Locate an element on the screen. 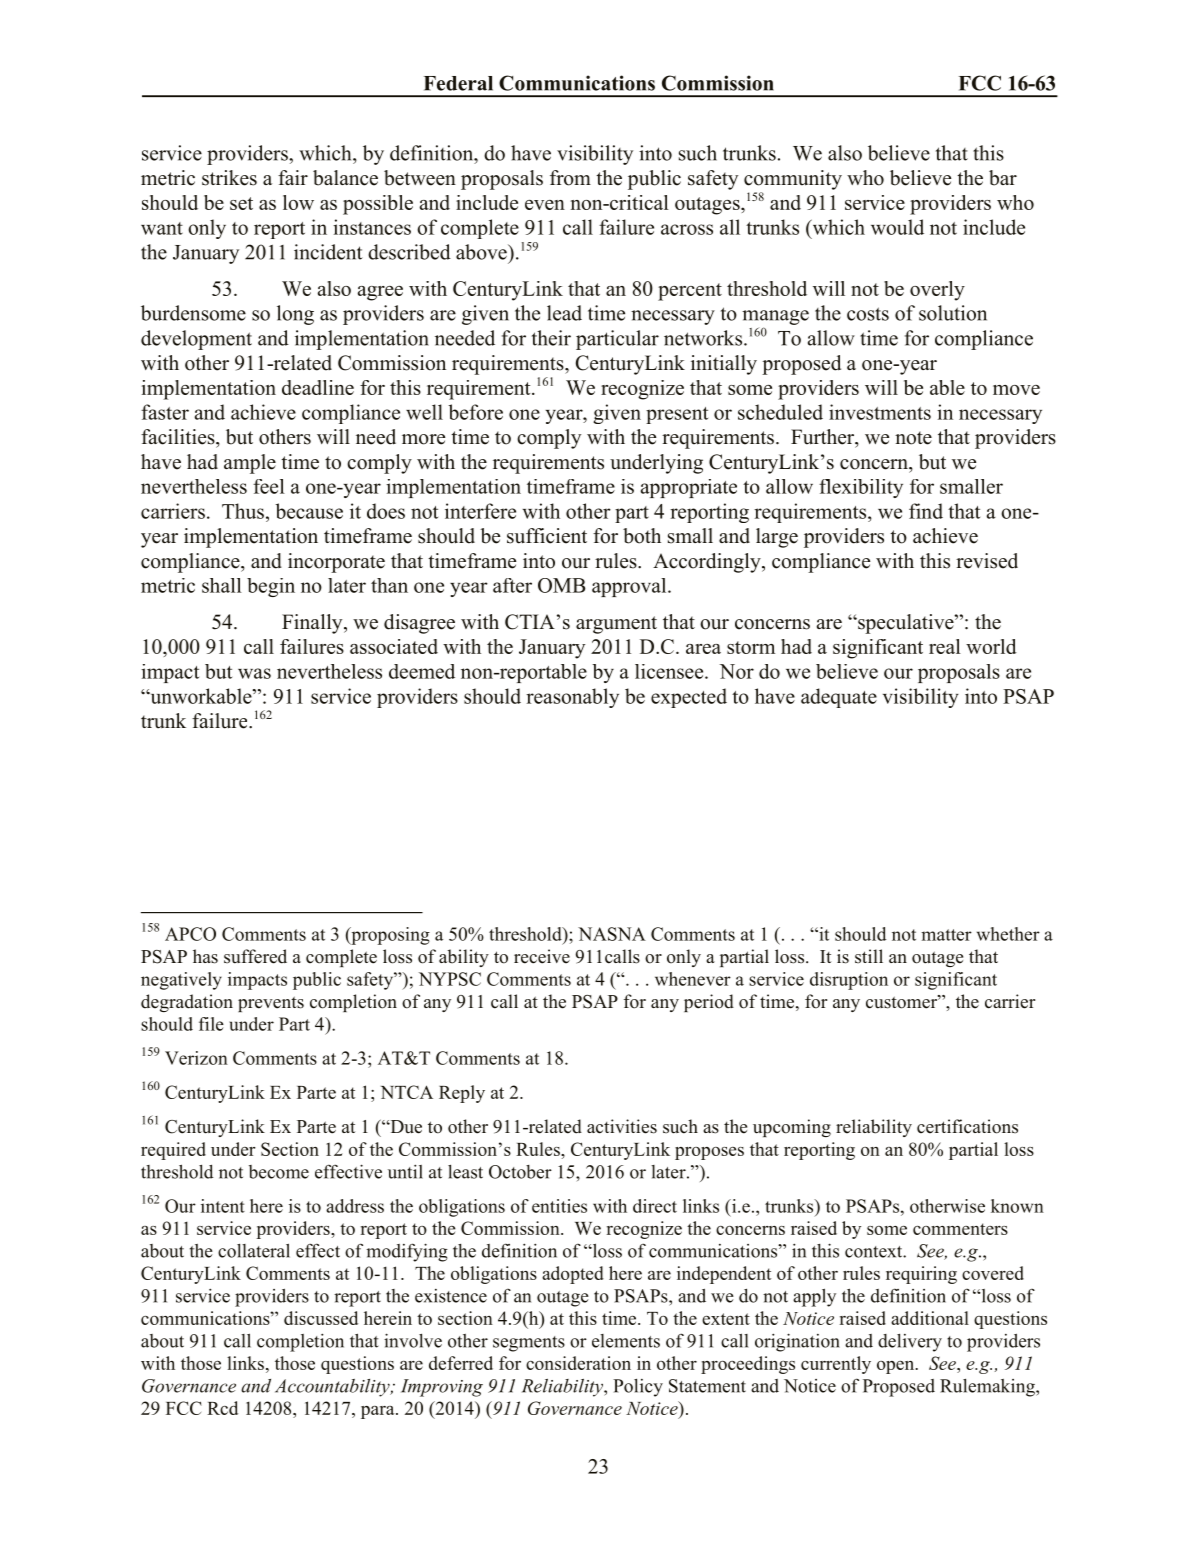 The width and height of the screenshot is (1197, 1549). bar is located at coordinates (1003, 178).
